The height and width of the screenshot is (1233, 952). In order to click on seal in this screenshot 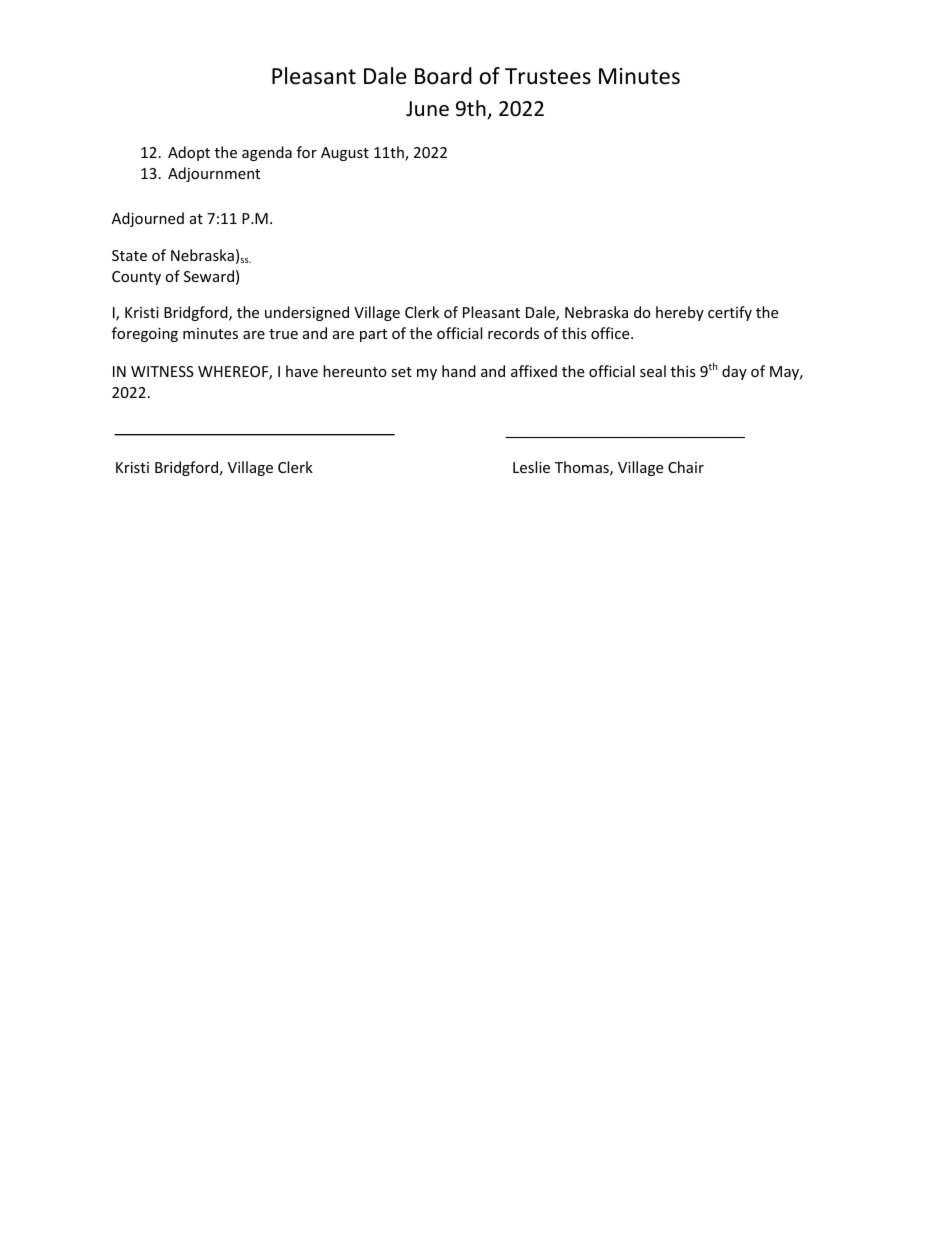, I will do `click(653, 371)`.
